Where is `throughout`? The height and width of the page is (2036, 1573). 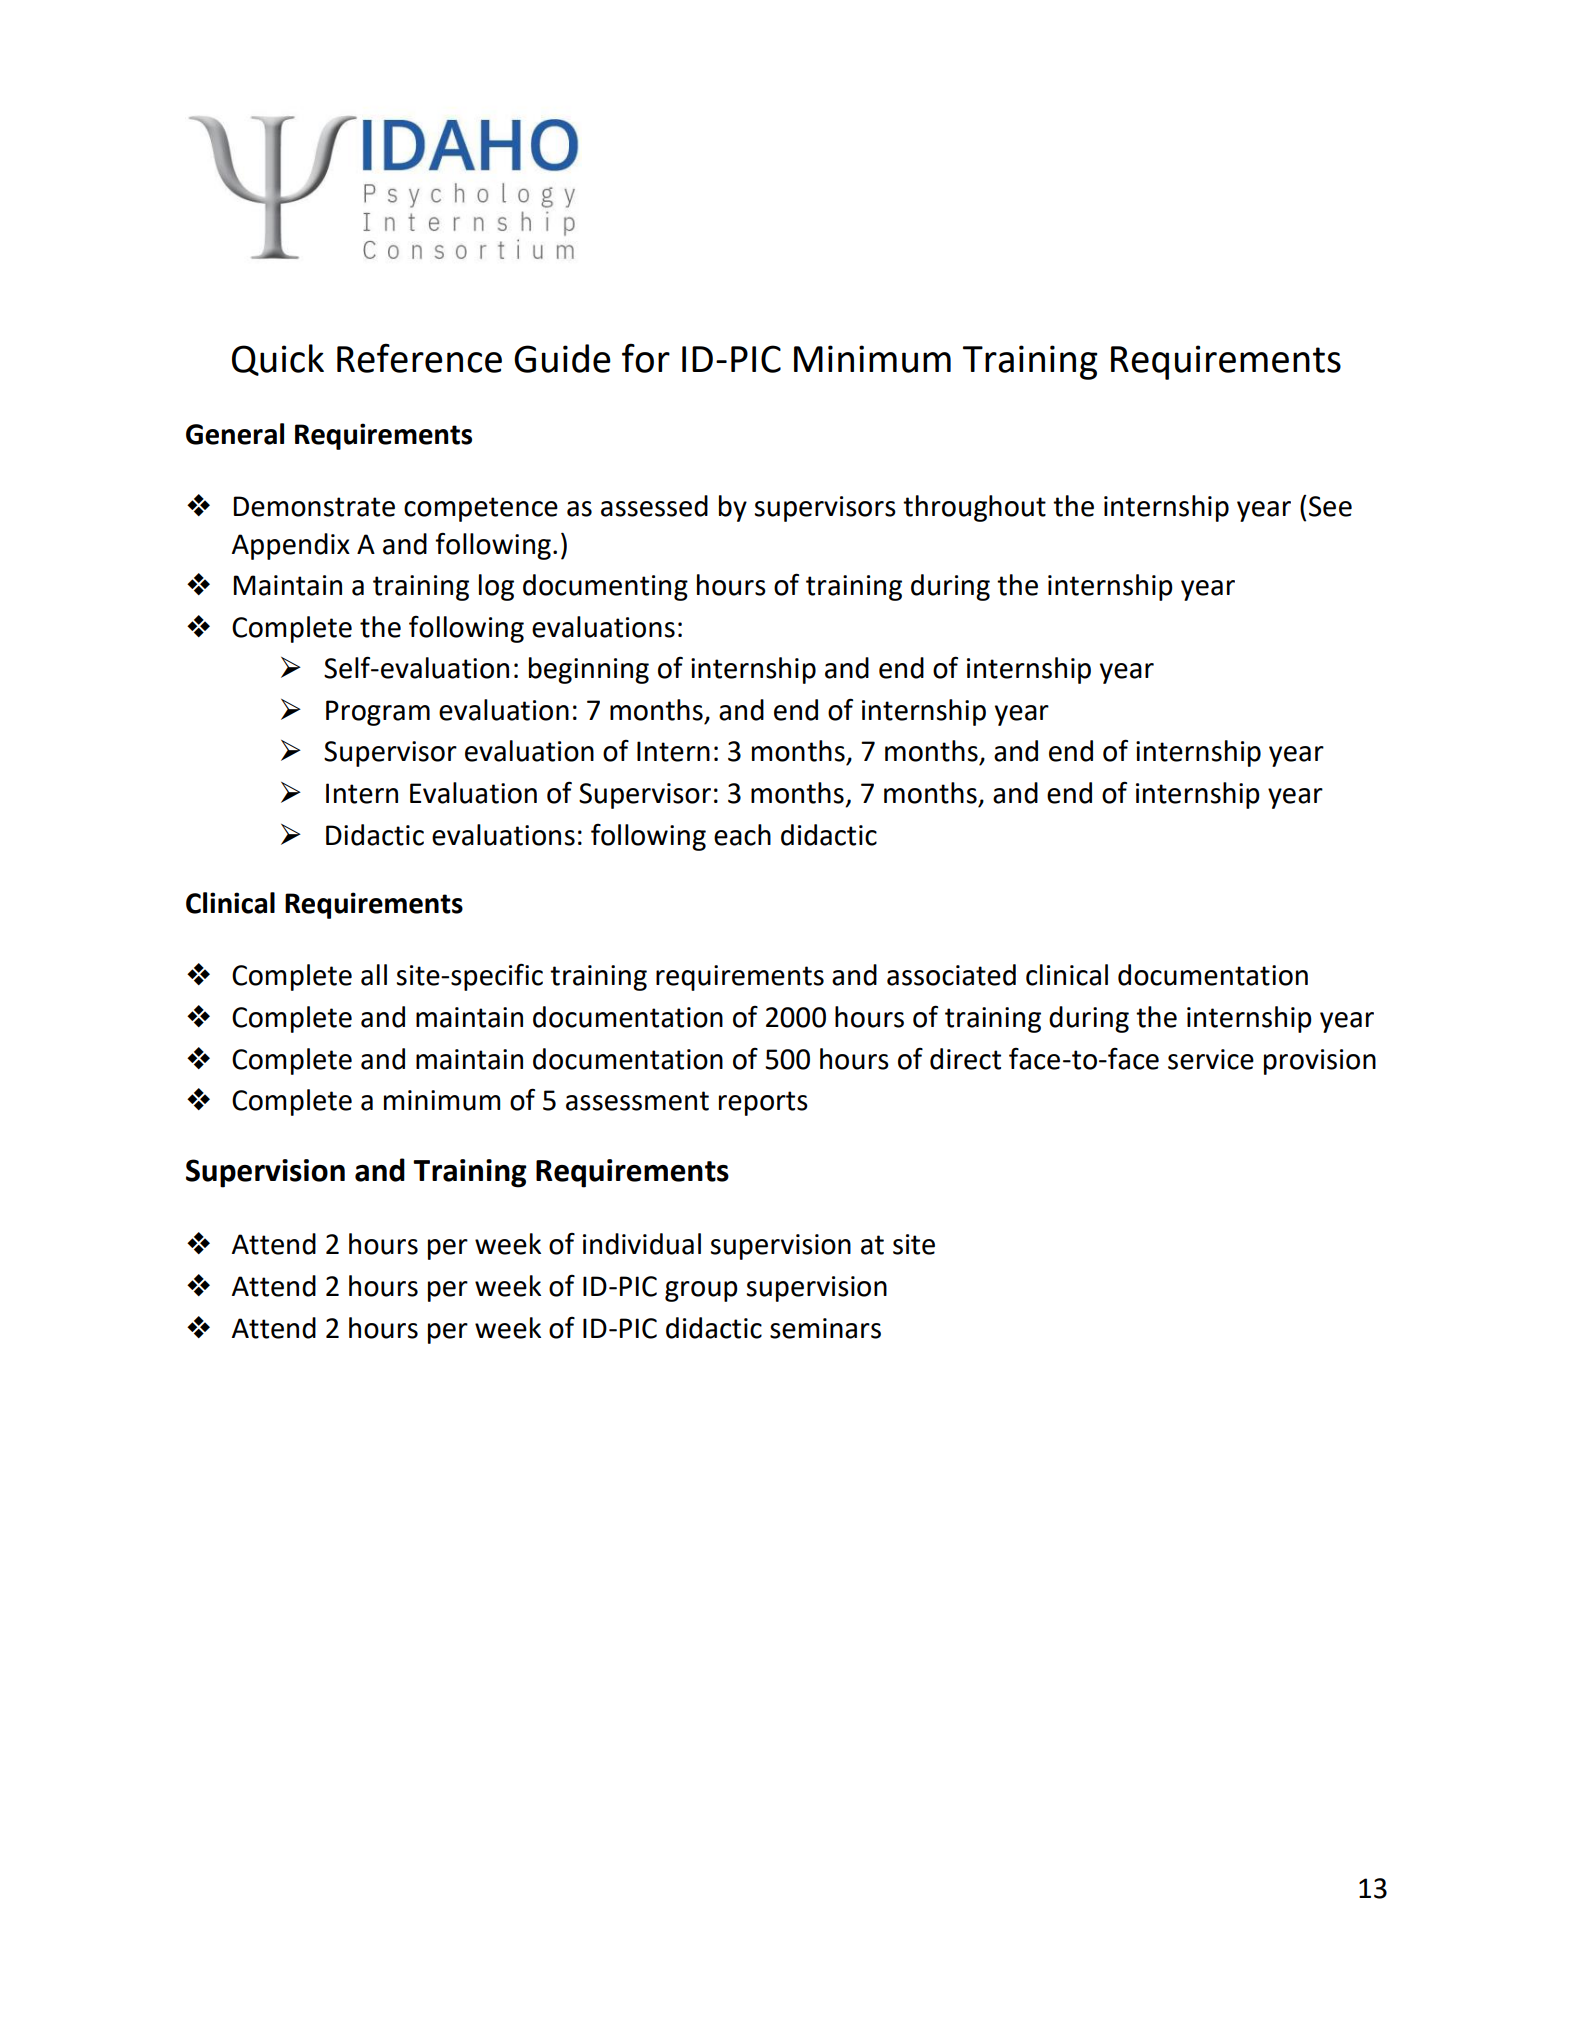 throughout is located at coordinates (974, 508).
